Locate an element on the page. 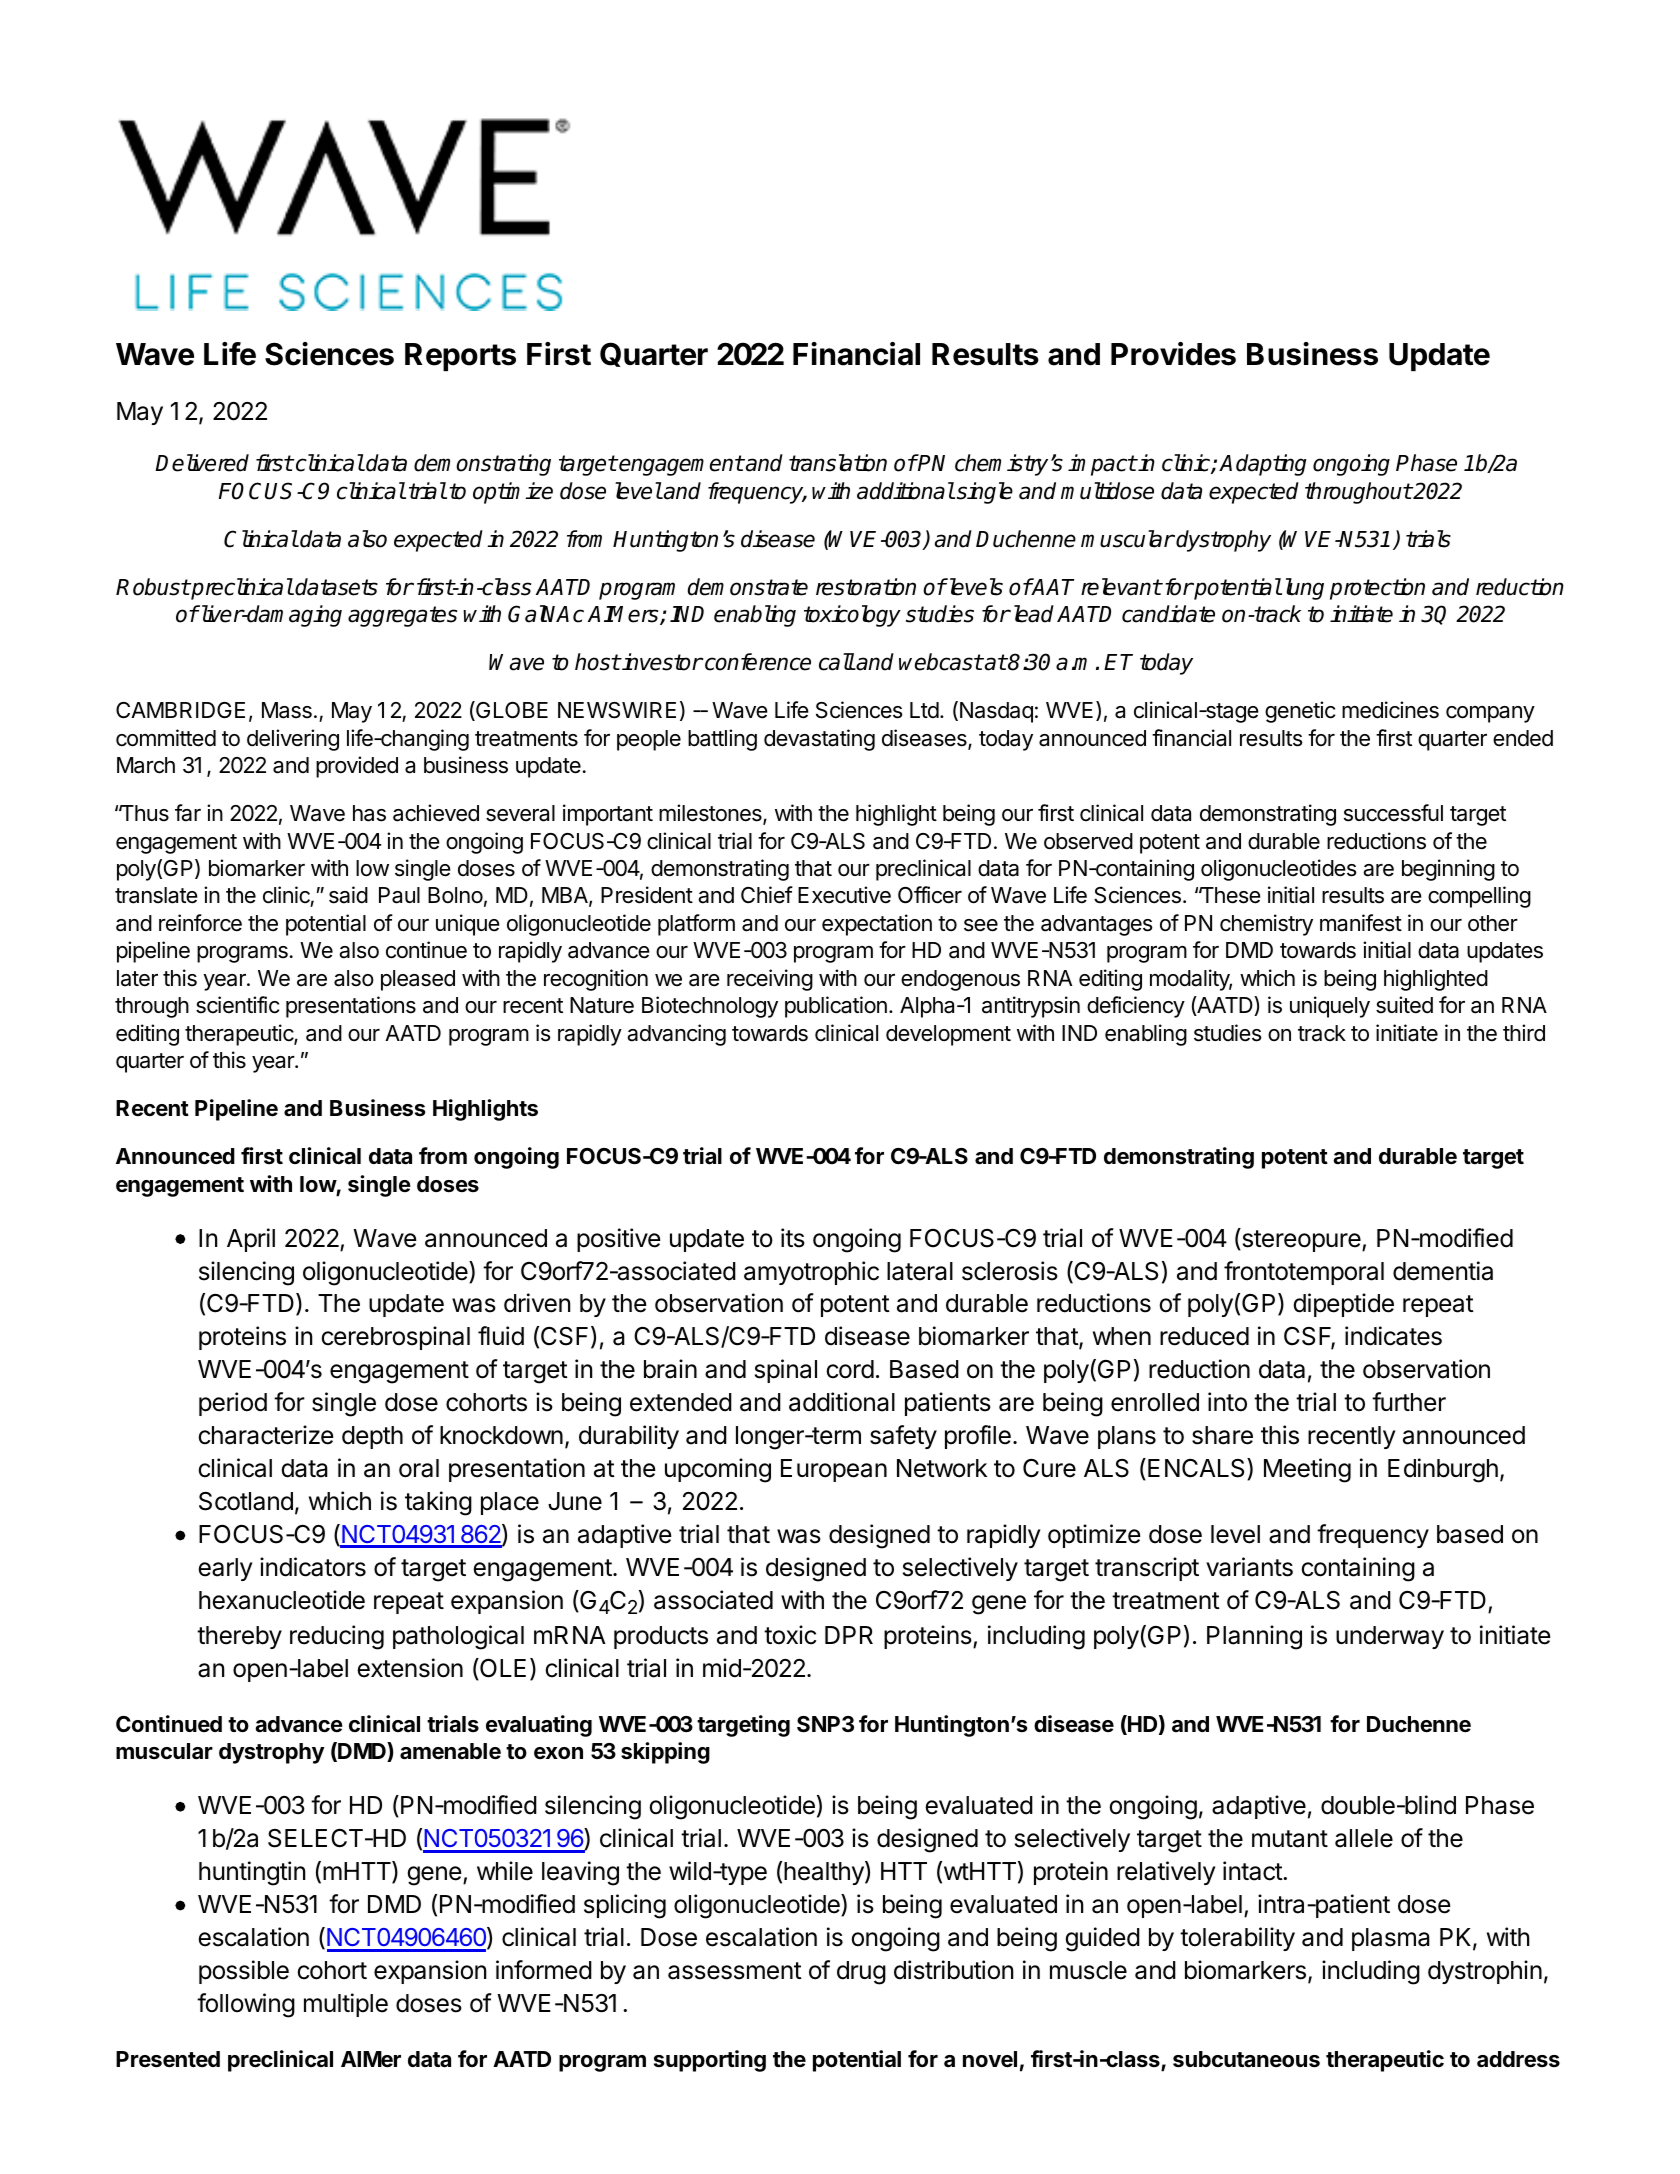 This document has width=1680, height=2174. its is located at coordinates (793, 1238).
